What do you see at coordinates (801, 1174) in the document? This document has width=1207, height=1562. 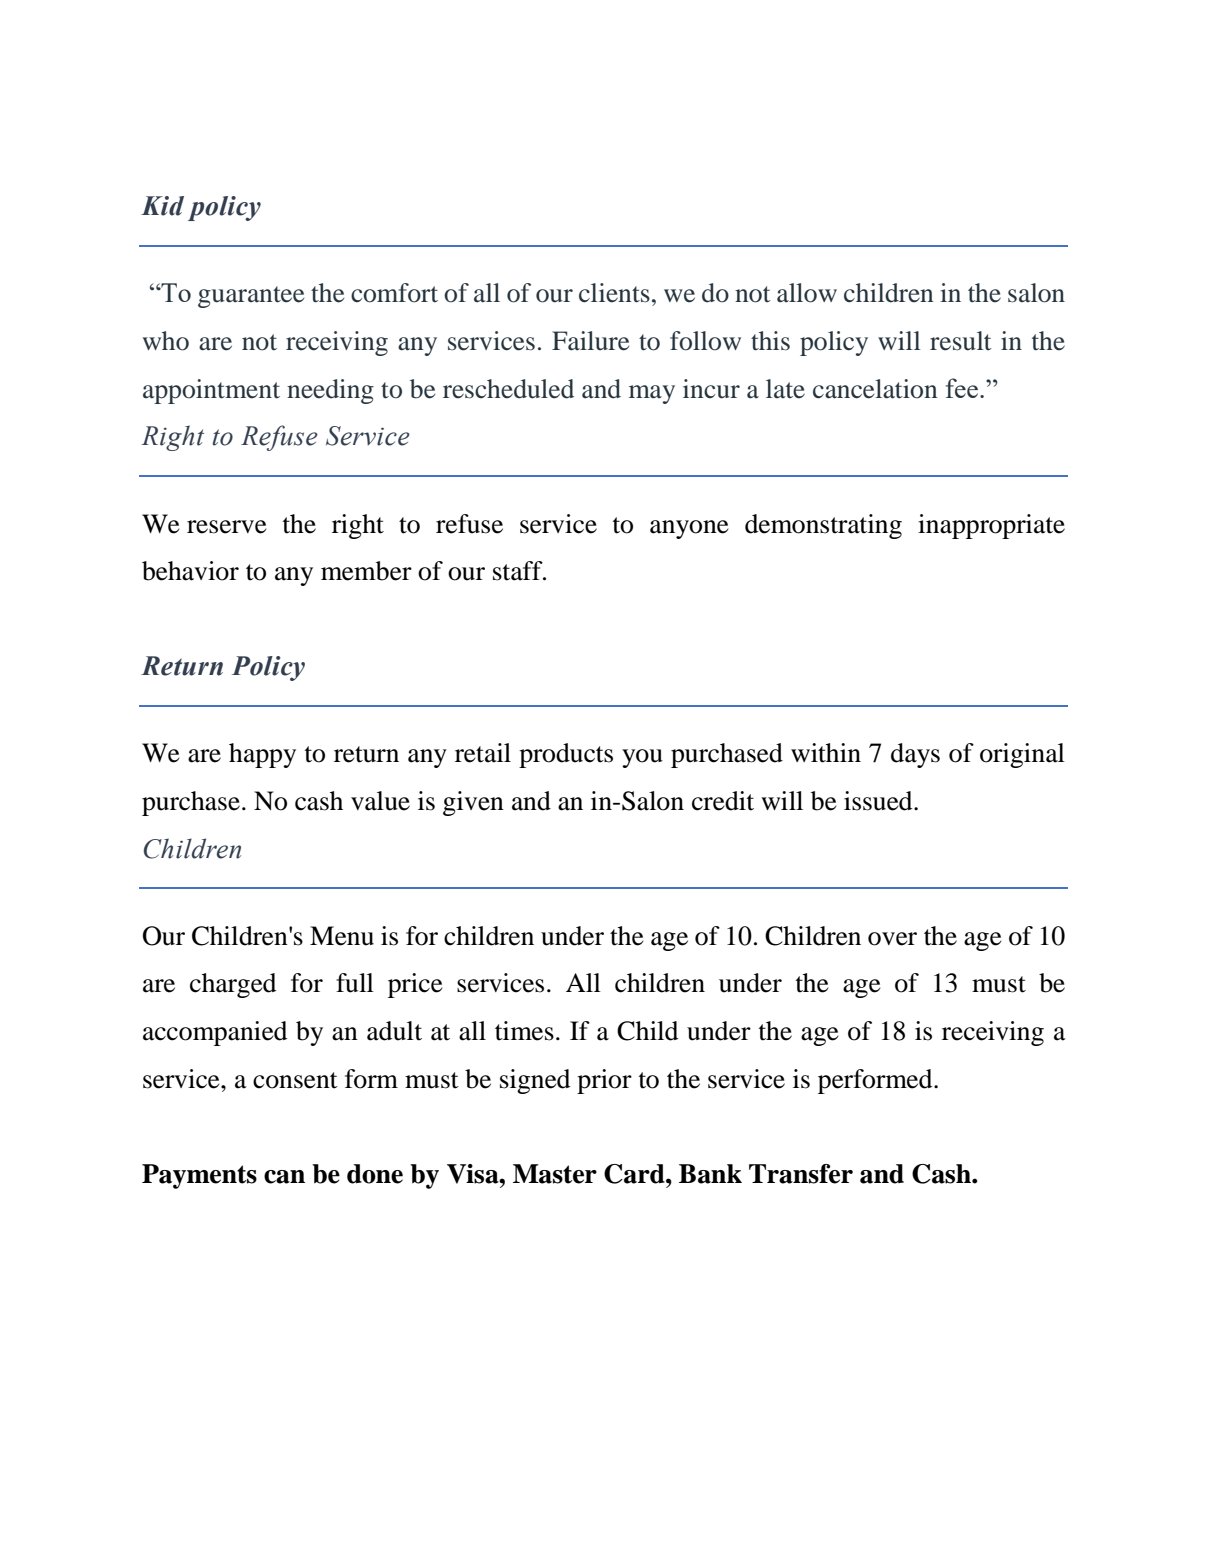 I see `Transfer` at bounding box center [801, 1174].
